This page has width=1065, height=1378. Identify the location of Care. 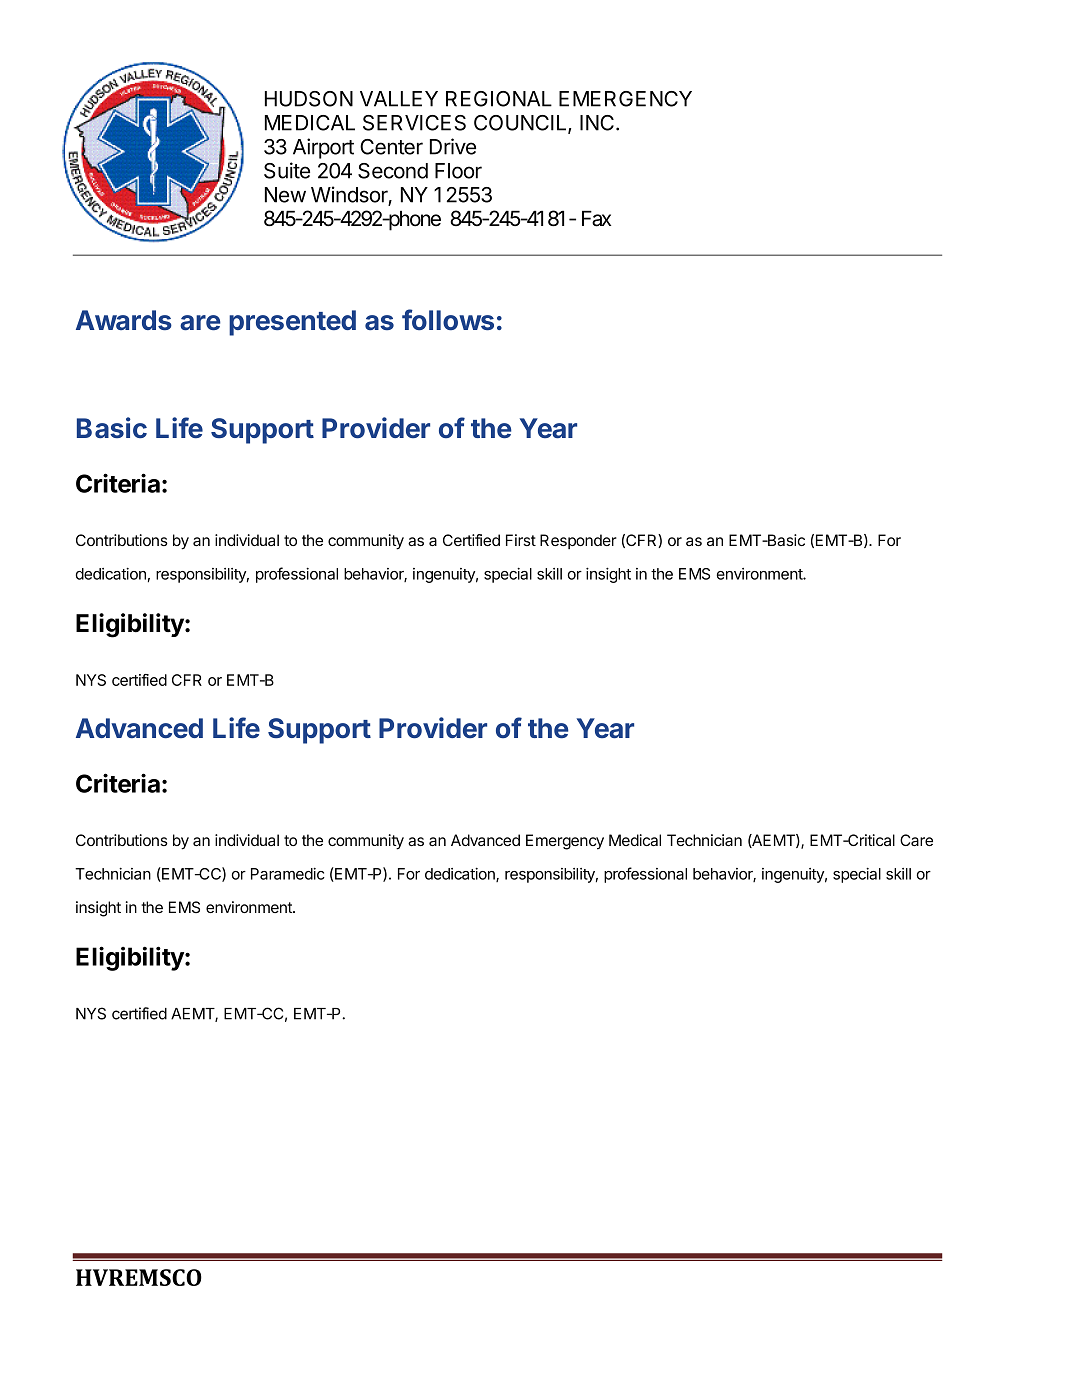
(916, 840).
